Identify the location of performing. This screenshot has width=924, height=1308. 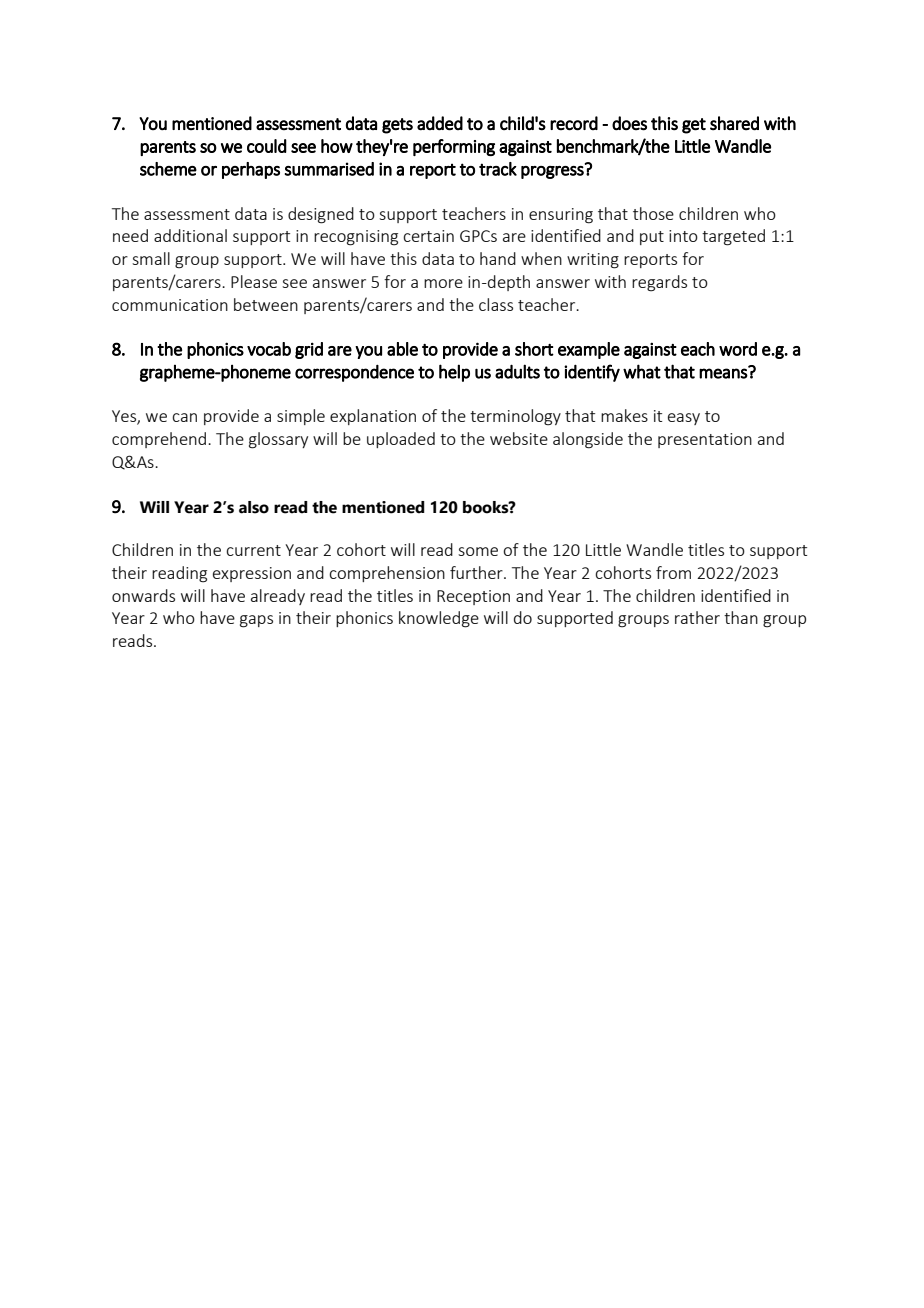
(454, 147).
